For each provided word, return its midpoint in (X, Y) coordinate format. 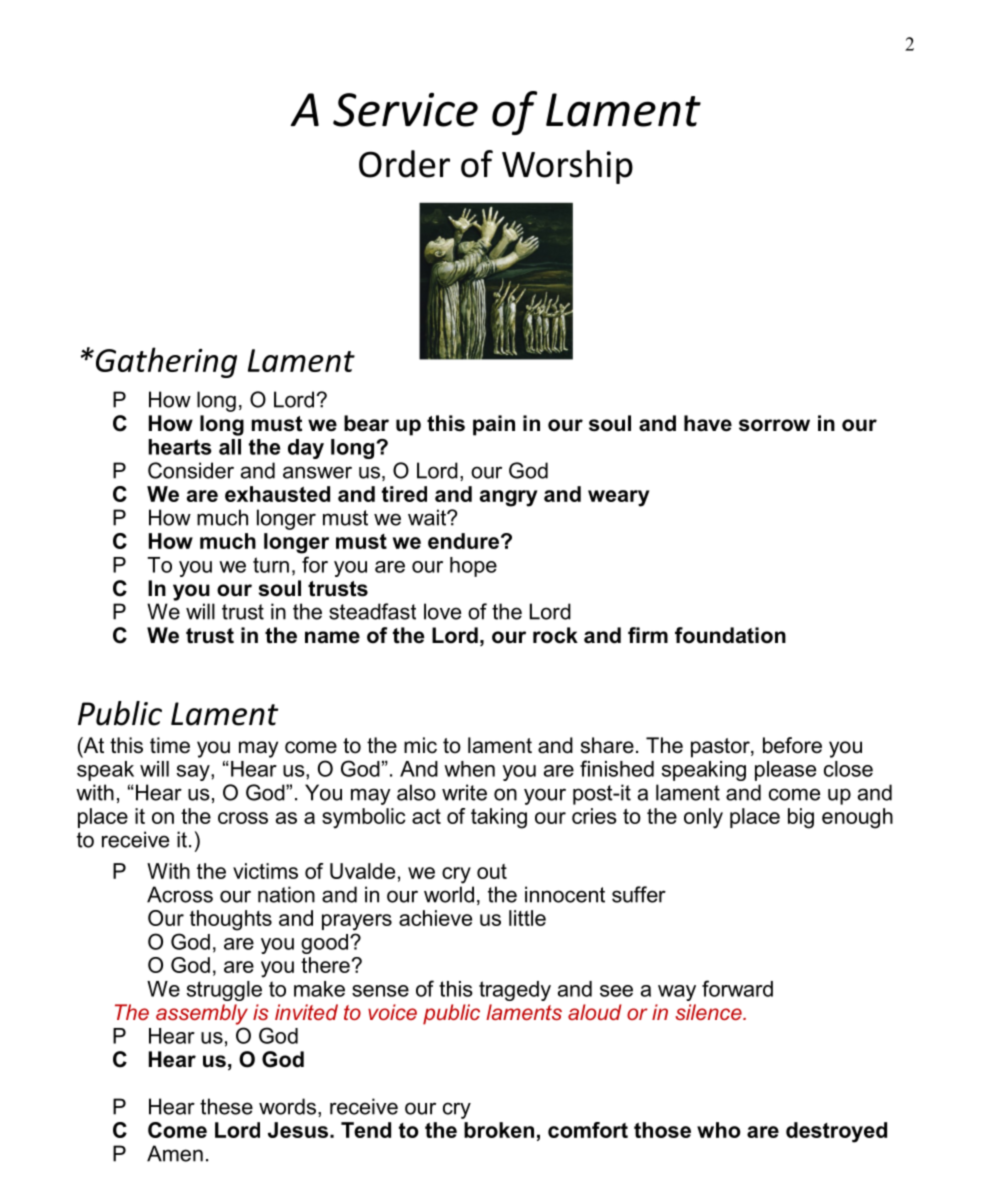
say (194, 773)
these (226, 1106)
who (719, 1130)
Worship (567, 167)
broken (499, 1130)
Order (404, 164)
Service (405, 110)
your (545, 796)
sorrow (774, 425)
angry (509, 498)
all (230, 447)
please (785, 771)
